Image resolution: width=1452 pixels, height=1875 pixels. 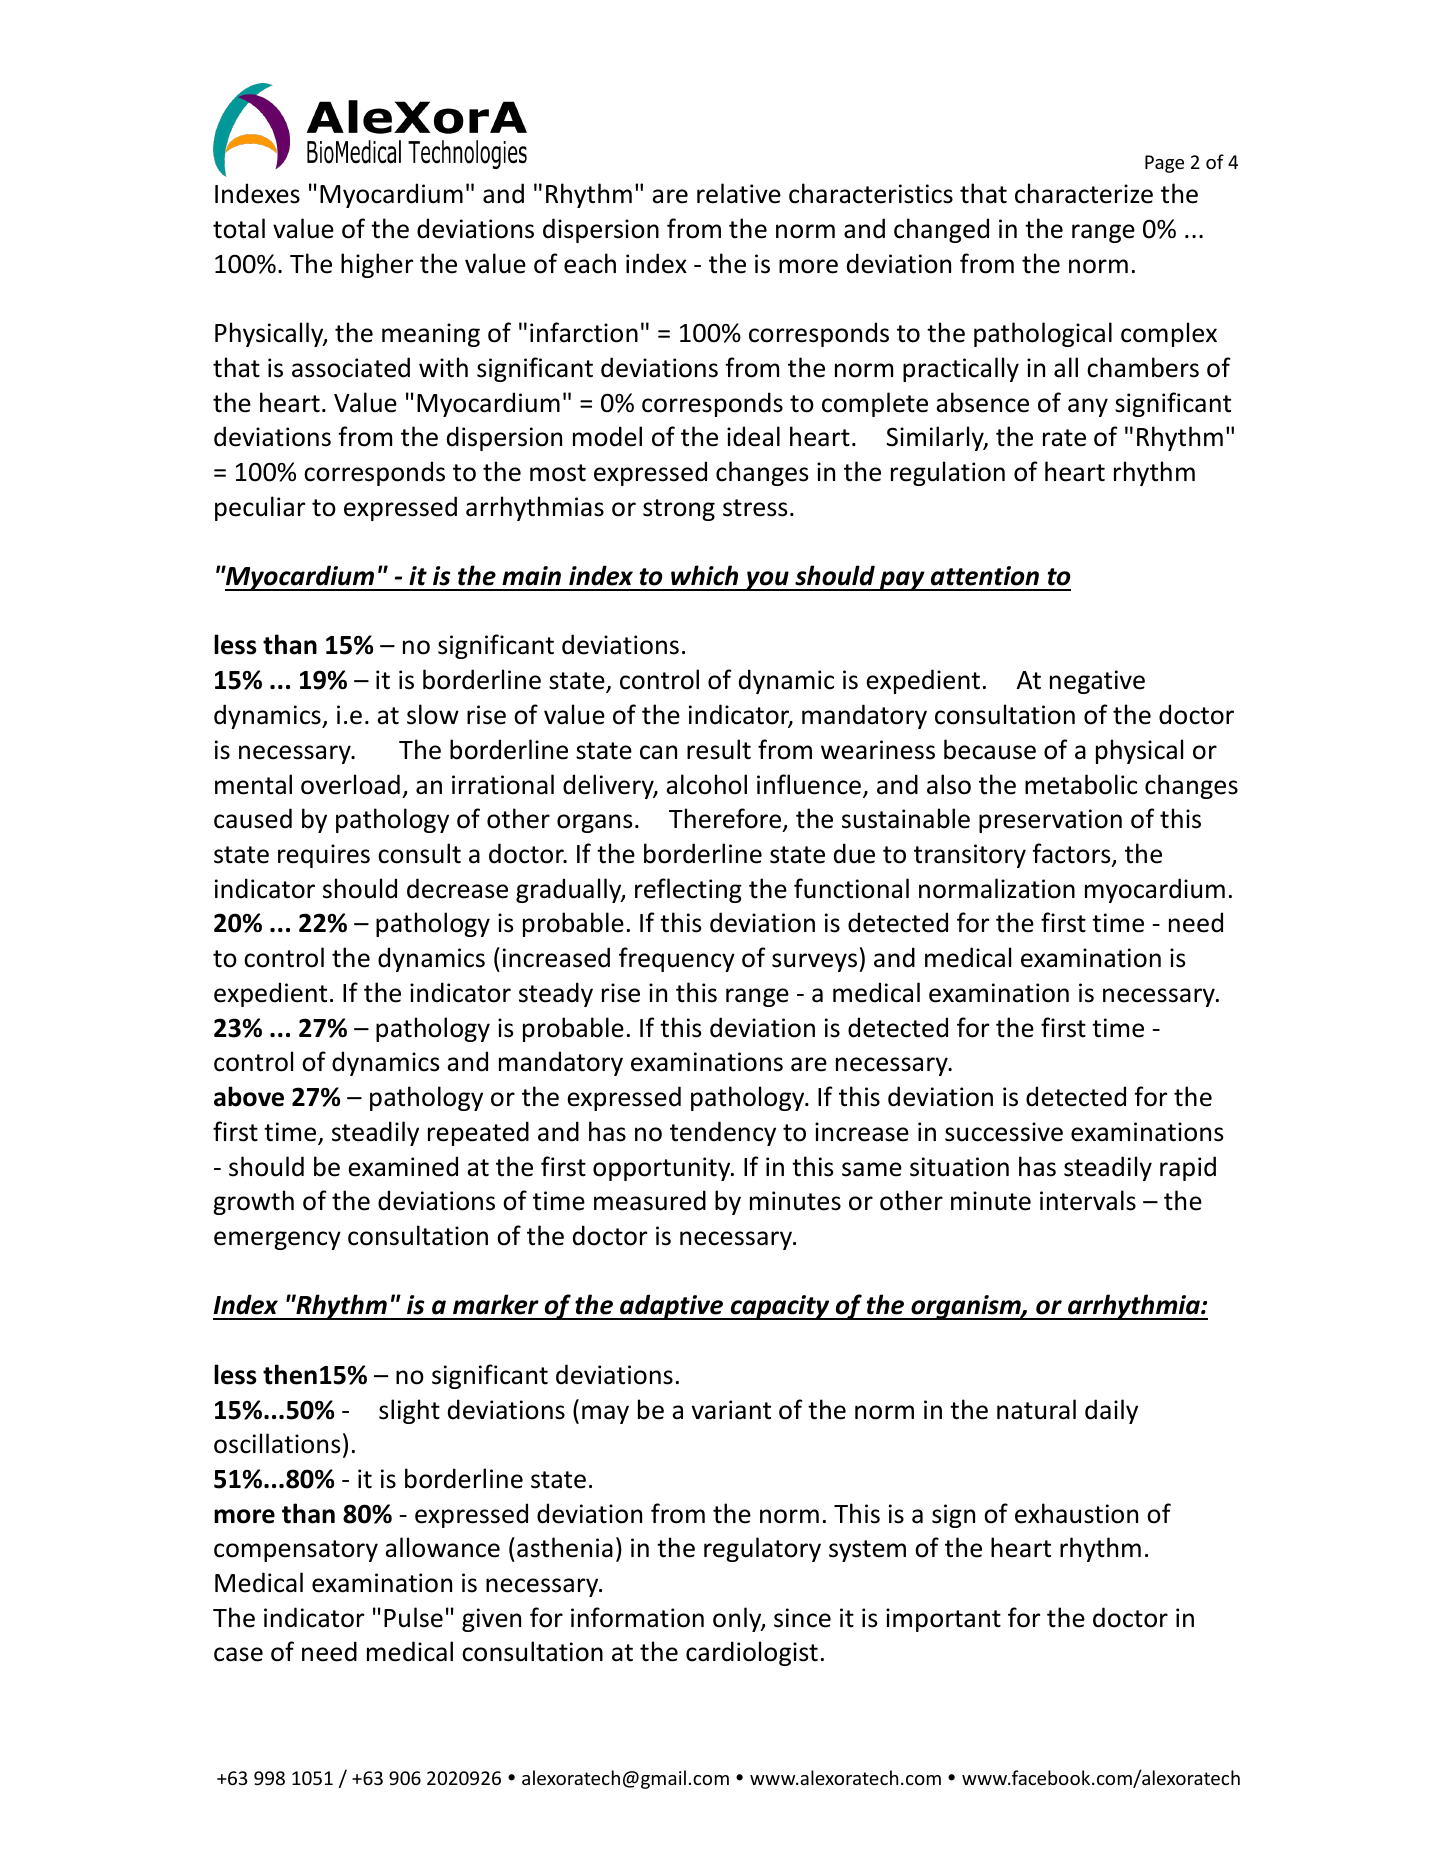 I want to click on exhaustion, so click(x=1076, y=1513).
